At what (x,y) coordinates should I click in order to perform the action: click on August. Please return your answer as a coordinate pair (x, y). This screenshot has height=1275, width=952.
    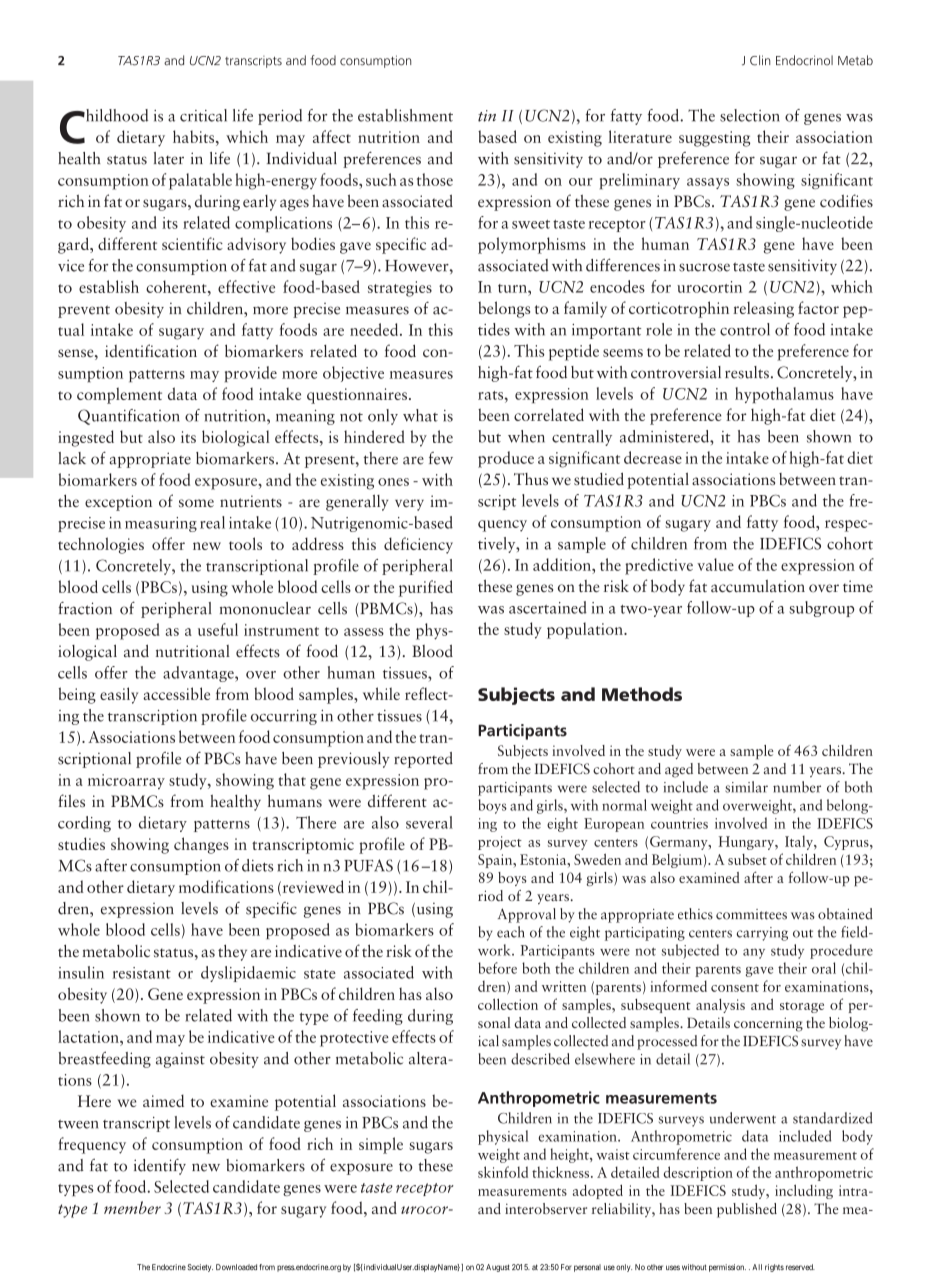
    Looking at the image, I should click on (498, 1268).
